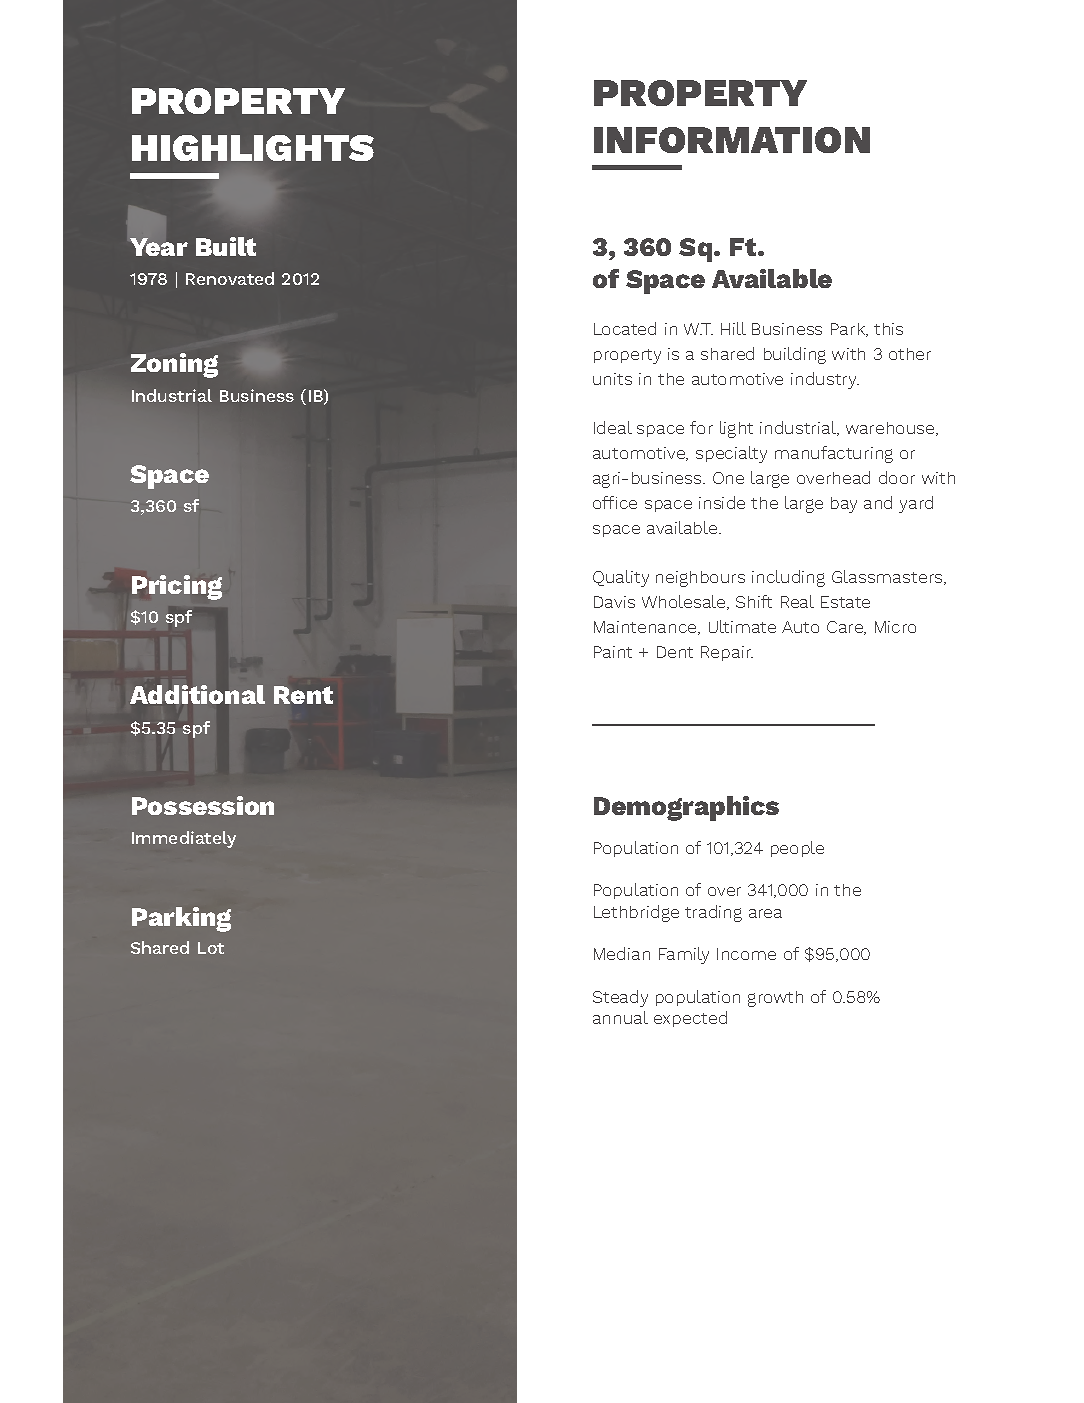 This page has width=1084, height=1403. Describe the element at coordinates (226, 246) in the page. I see `Built` at that location.
